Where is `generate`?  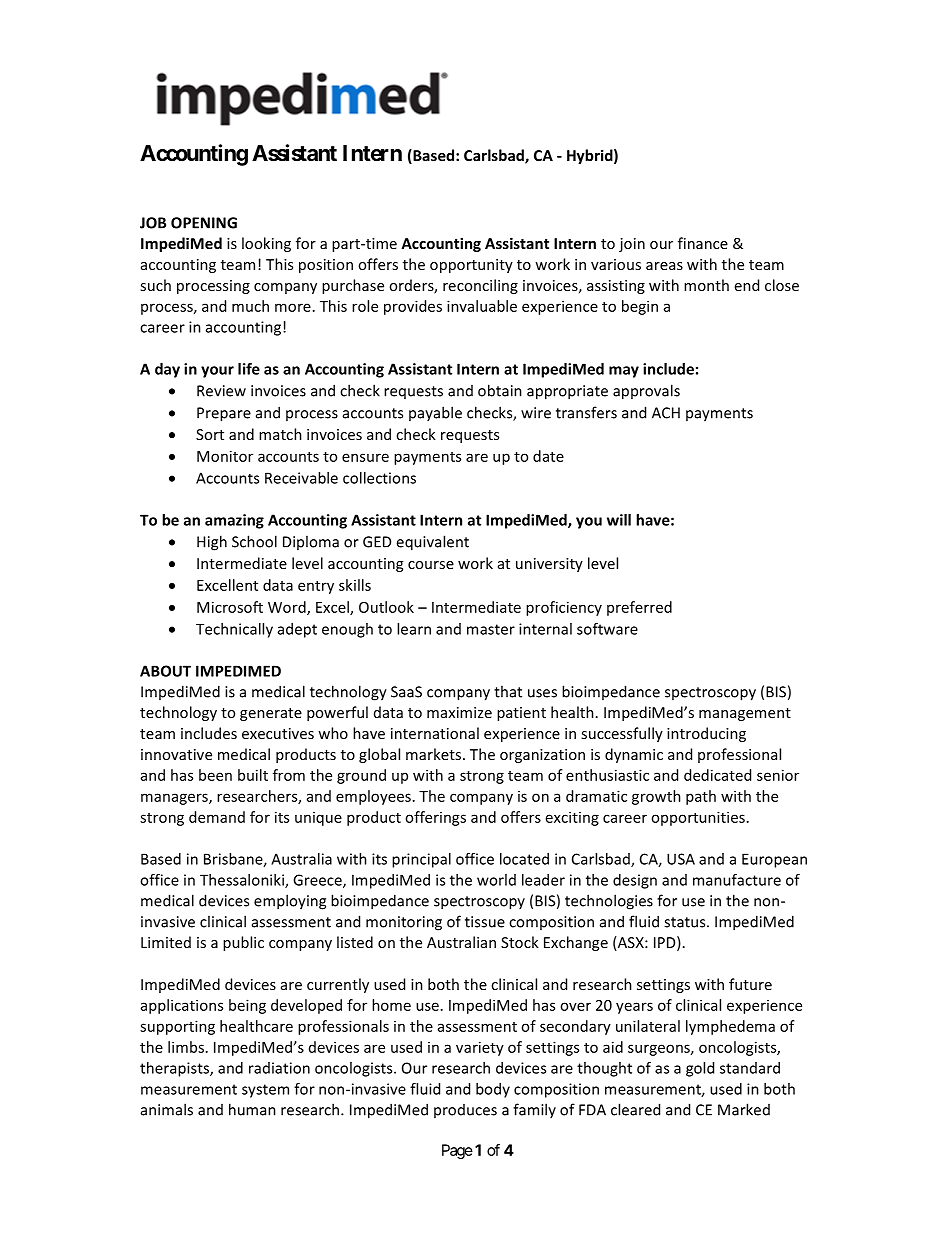 generate is located at coordinates (271, 714).
